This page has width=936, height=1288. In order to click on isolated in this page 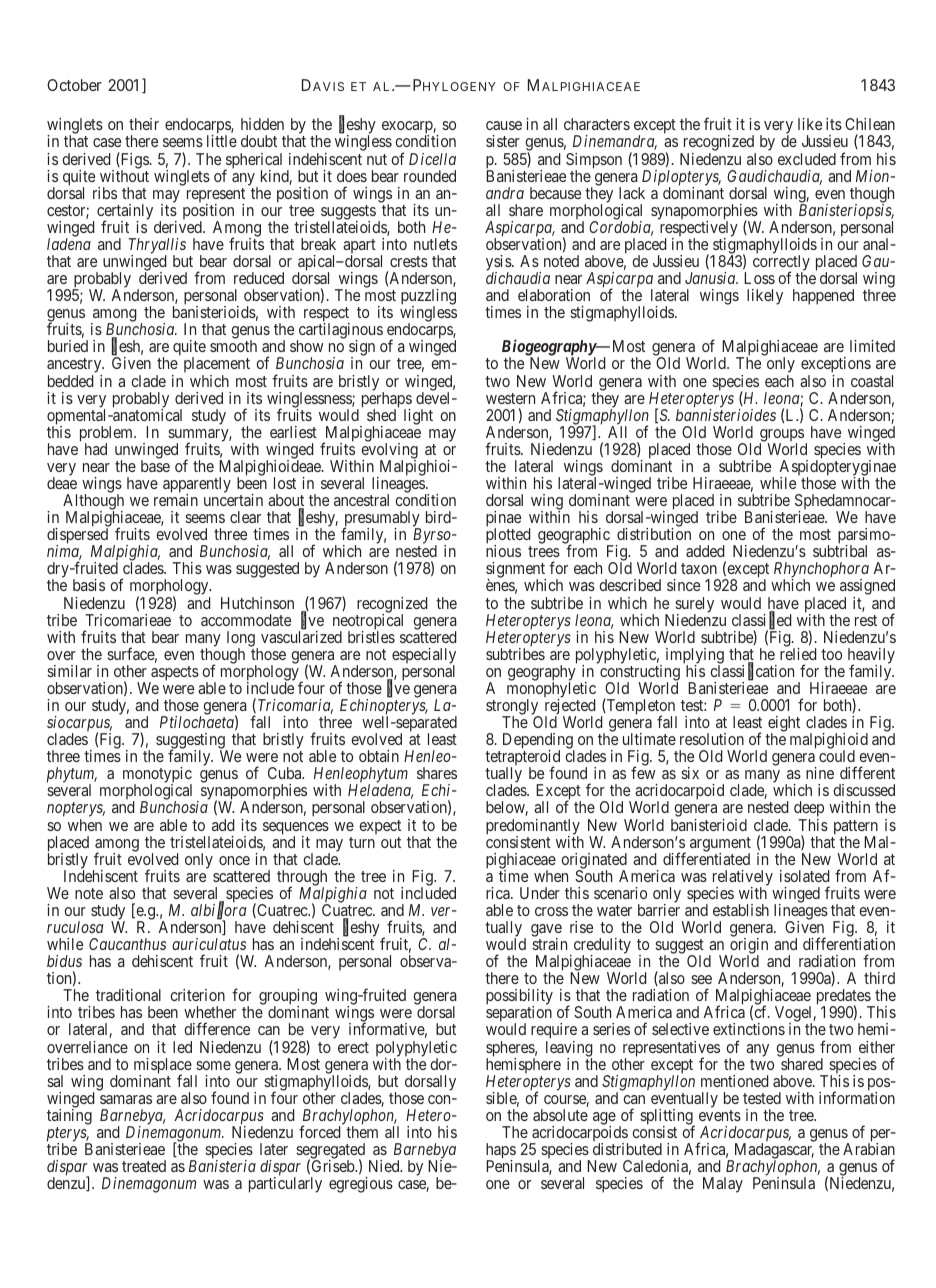, I will do `click(805, 876)`.
